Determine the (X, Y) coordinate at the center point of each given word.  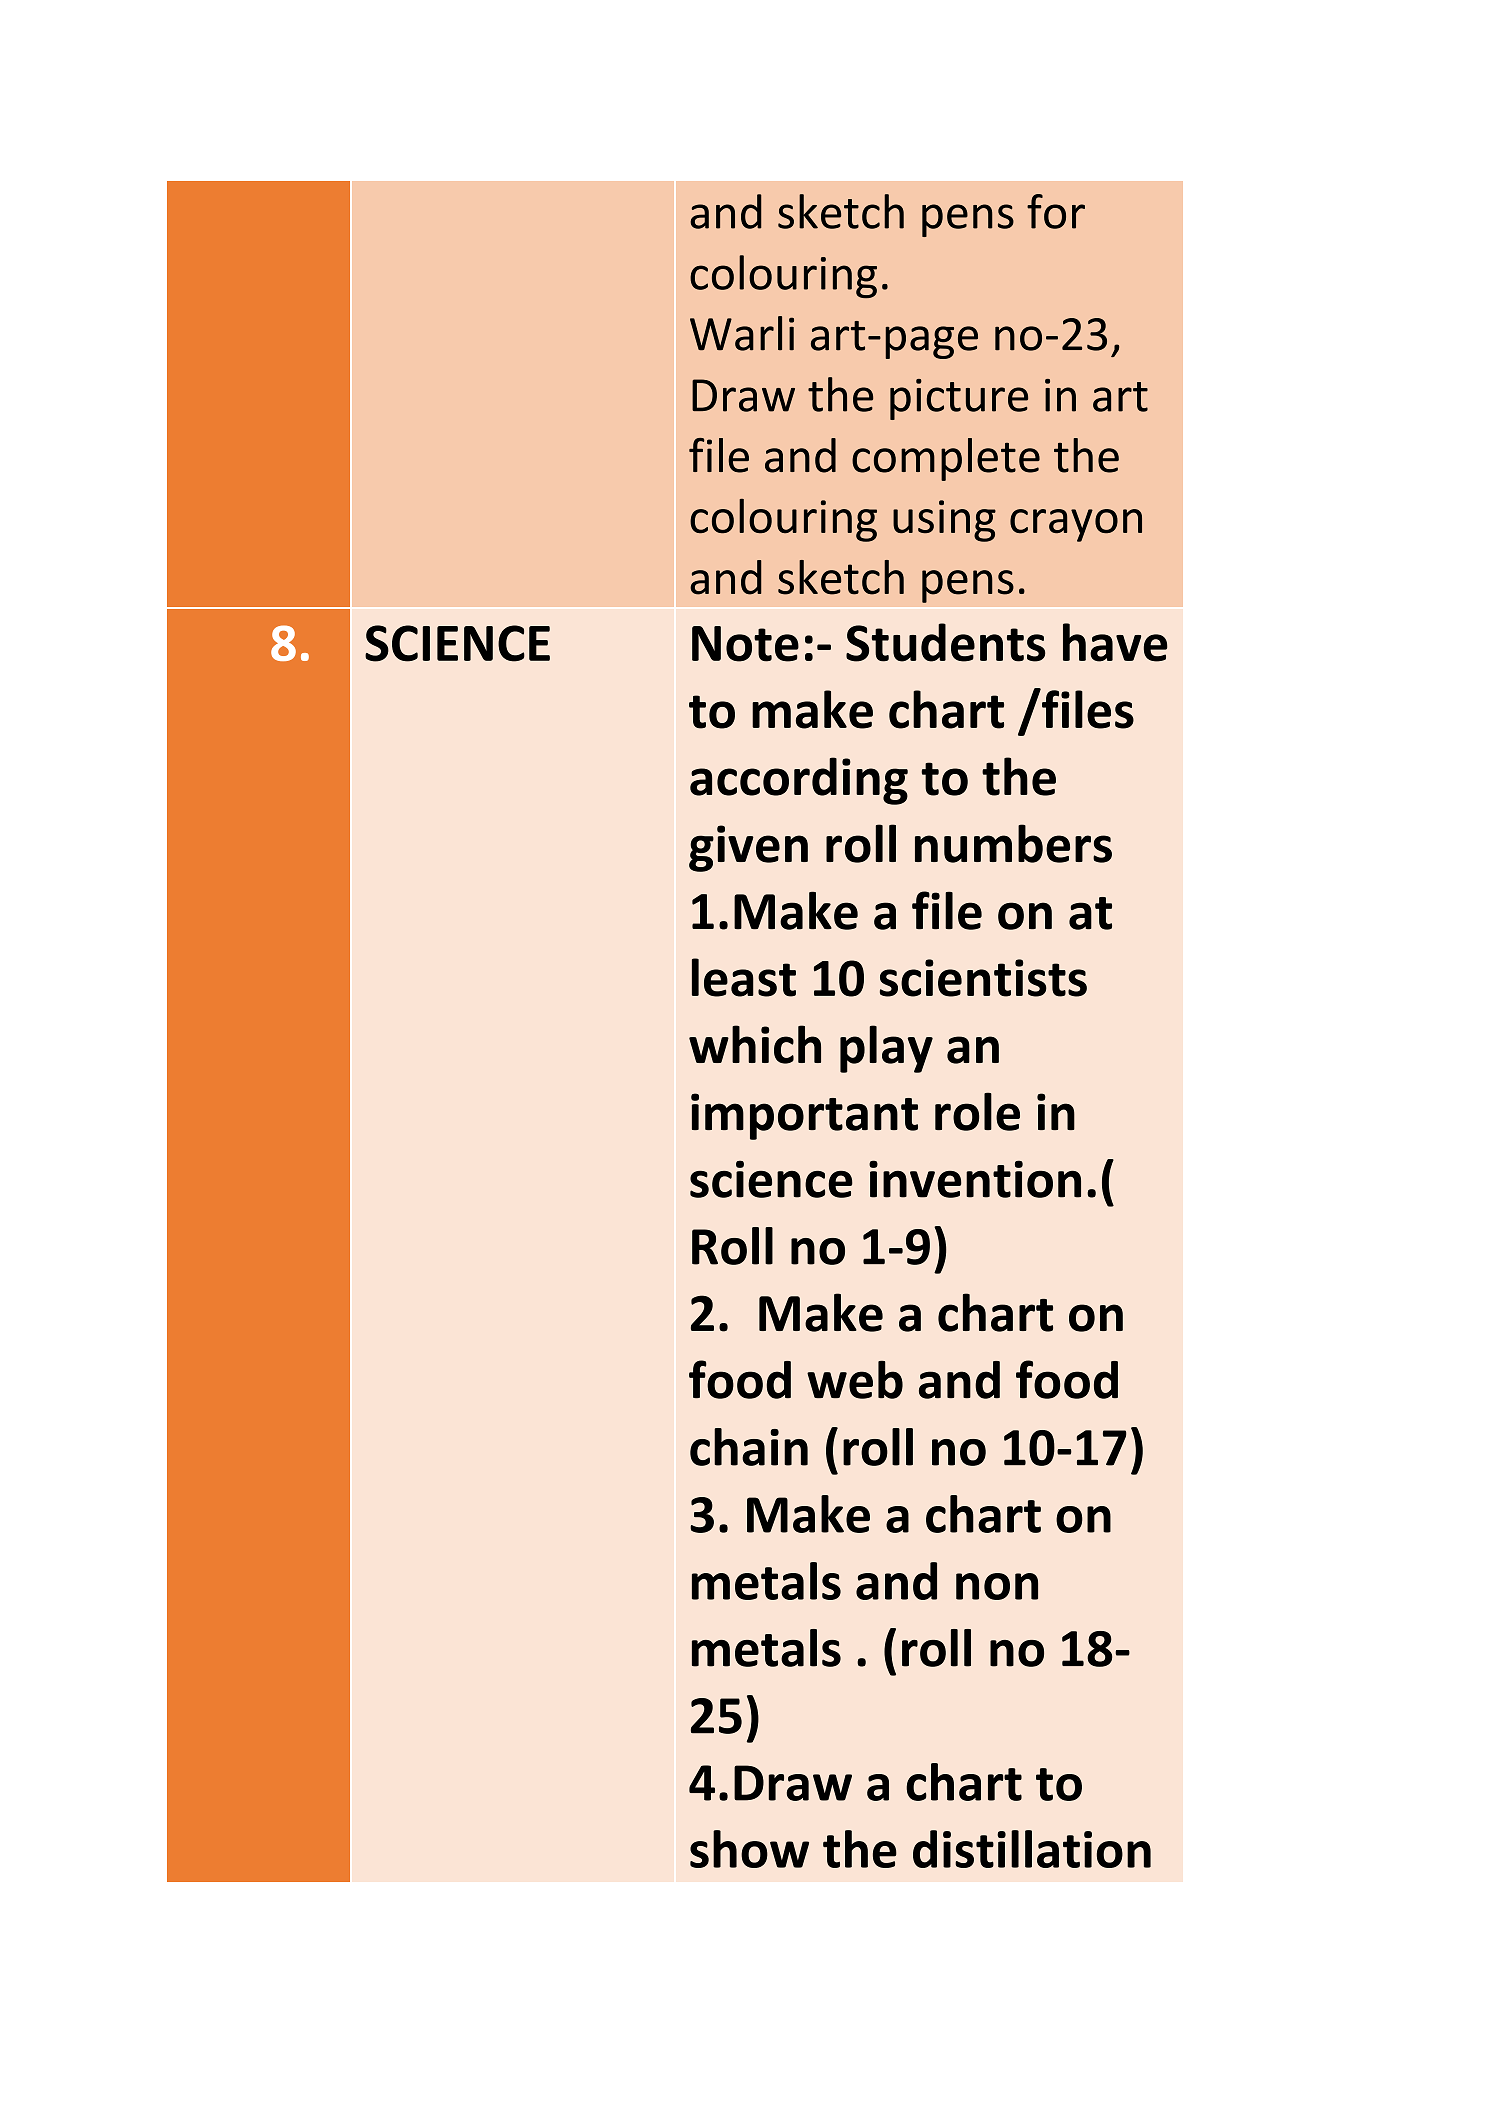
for (1056, 211)
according (799, 781)
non (997, 1586)
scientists (983, 978)
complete (946, 459)
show (749, 1849)
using (944, 521)
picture (959, 399)
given (748, 848)
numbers (1013, 843)
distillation (1032, 1849)
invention (975, 1179)
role (977, 1111)
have (1115, 642)
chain (749, 1447)
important (804, 1116)
